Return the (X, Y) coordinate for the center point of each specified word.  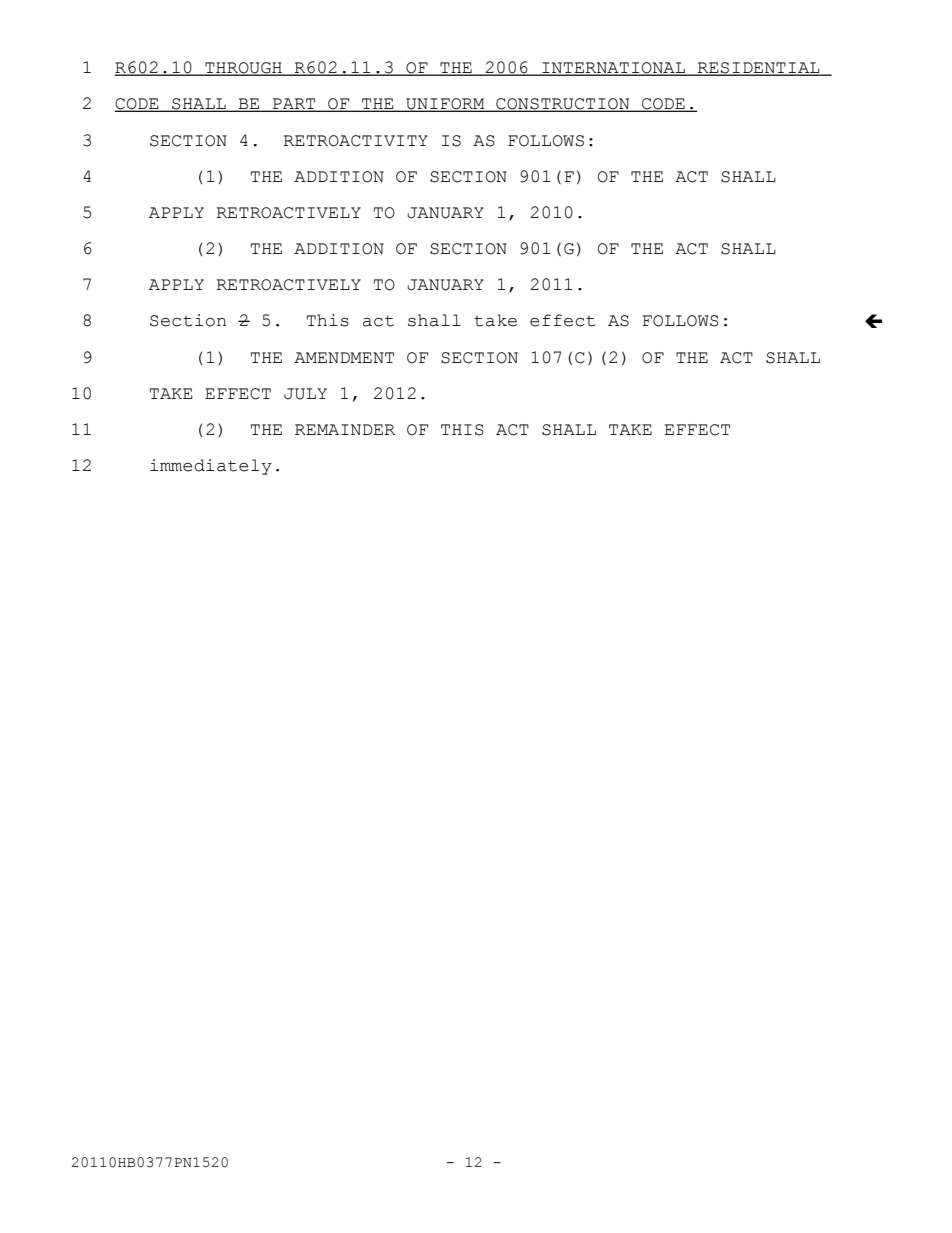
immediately (211, 467)
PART (294, 105)
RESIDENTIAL (759, 69)
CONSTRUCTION (563, 105)
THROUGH (243, 69)
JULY (305, 394)
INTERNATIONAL (613, 69)
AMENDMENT (344, 357)
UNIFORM (445, 105)
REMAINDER (345, 429)
